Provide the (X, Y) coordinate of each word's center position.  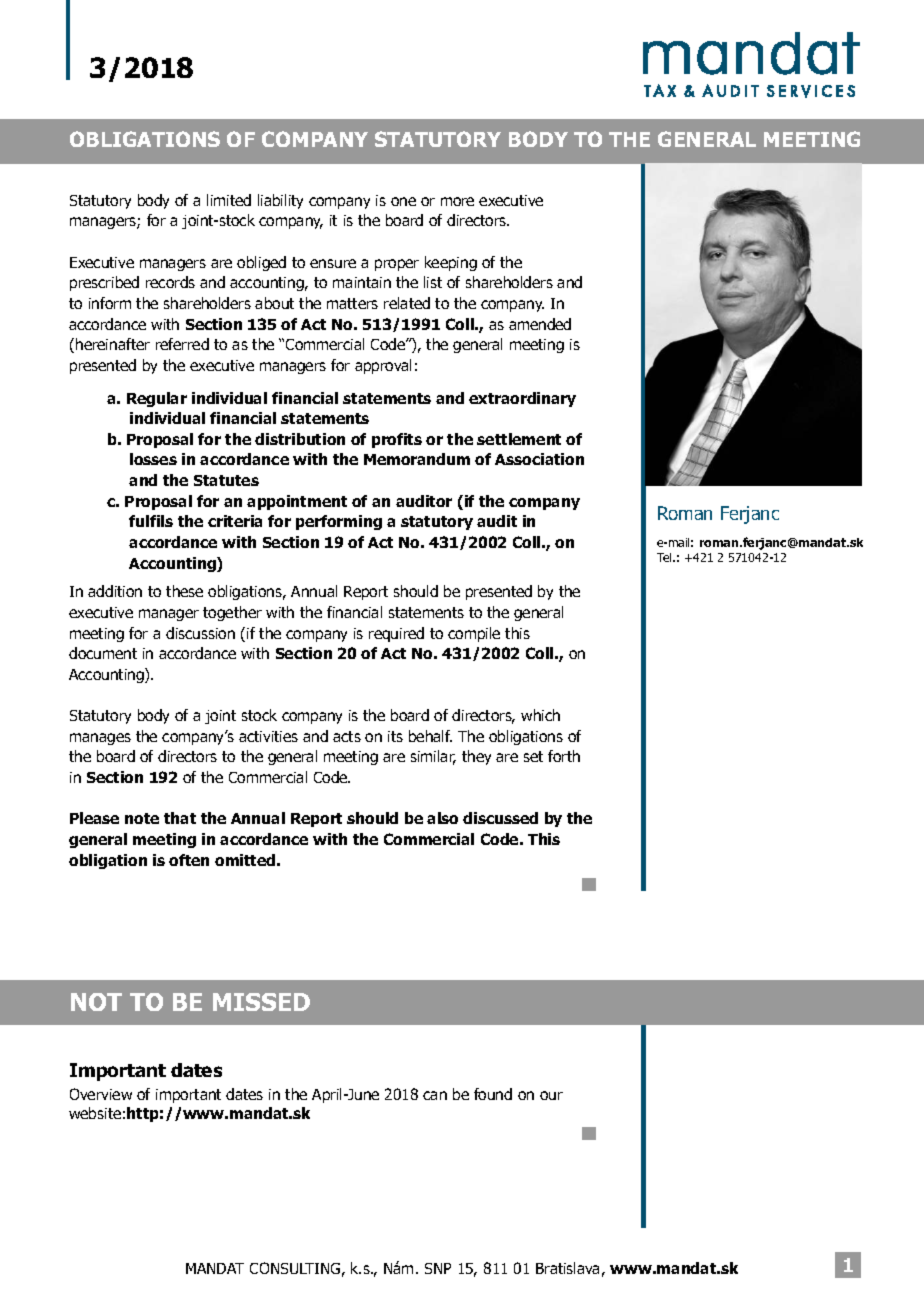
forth (564, 756)
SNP (438, 1268)
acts (347, 736)
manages (100, 739)
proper (397, 265)
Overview (101, 1094)
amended (540, 324)
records (170, 282)
